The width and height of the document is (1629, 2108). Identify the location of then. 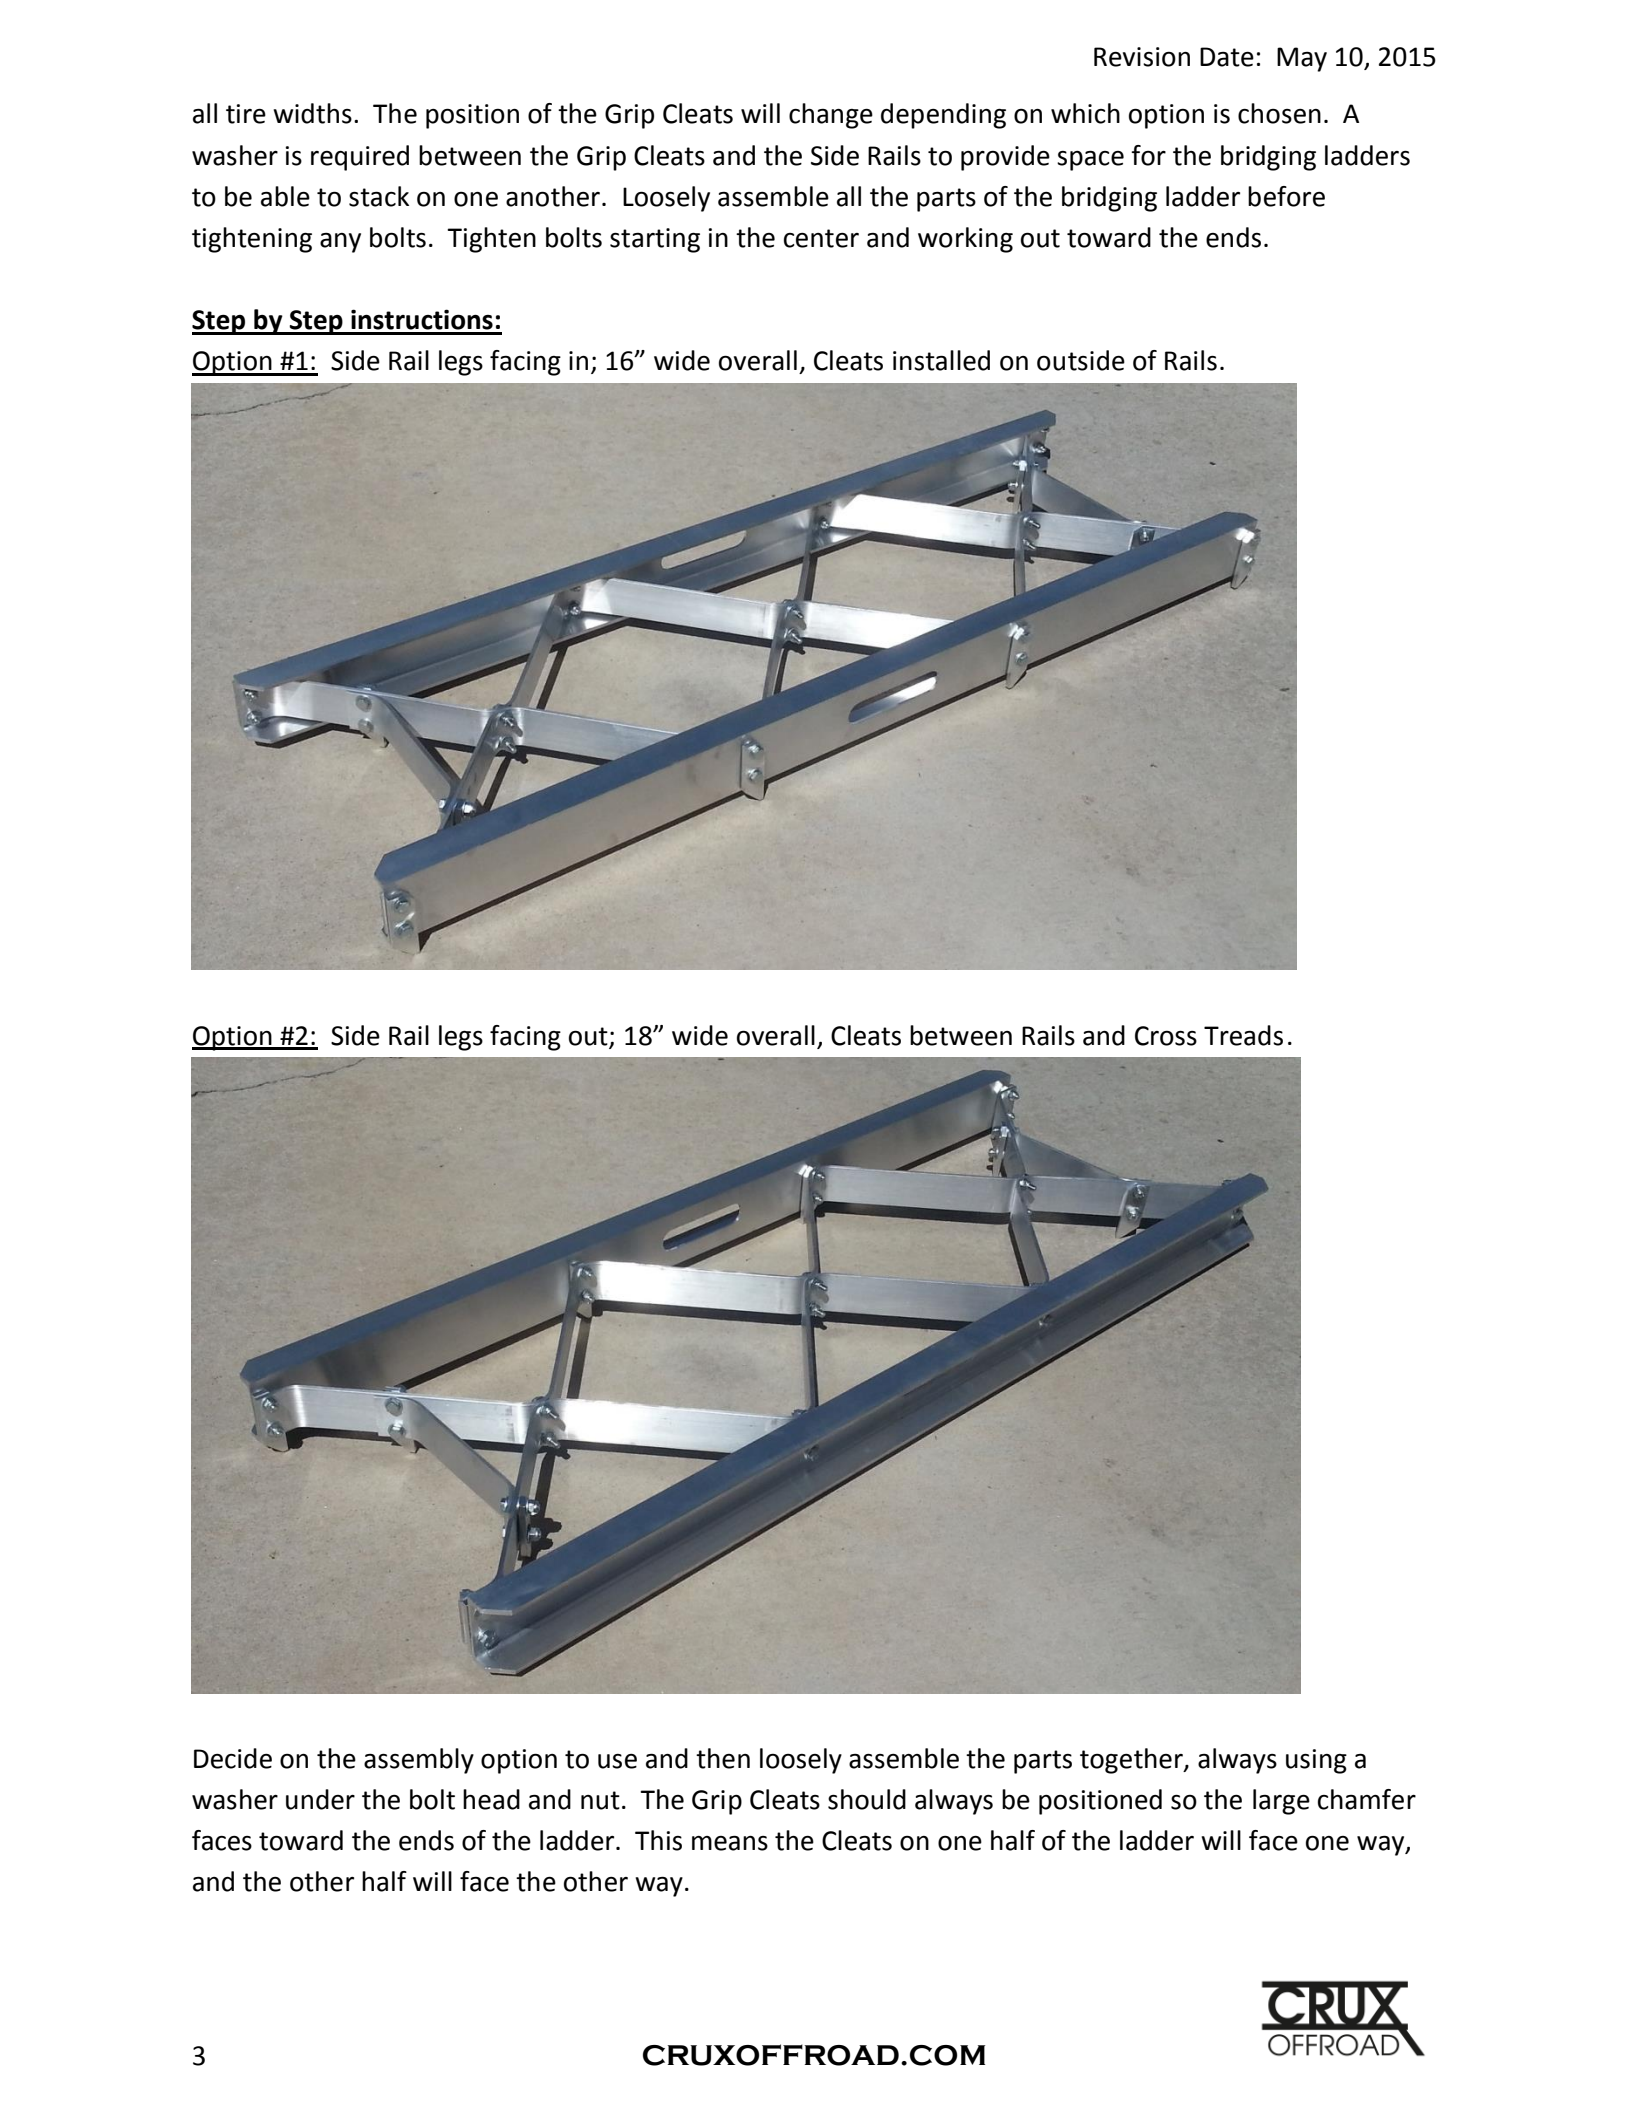
(723, 1758).
